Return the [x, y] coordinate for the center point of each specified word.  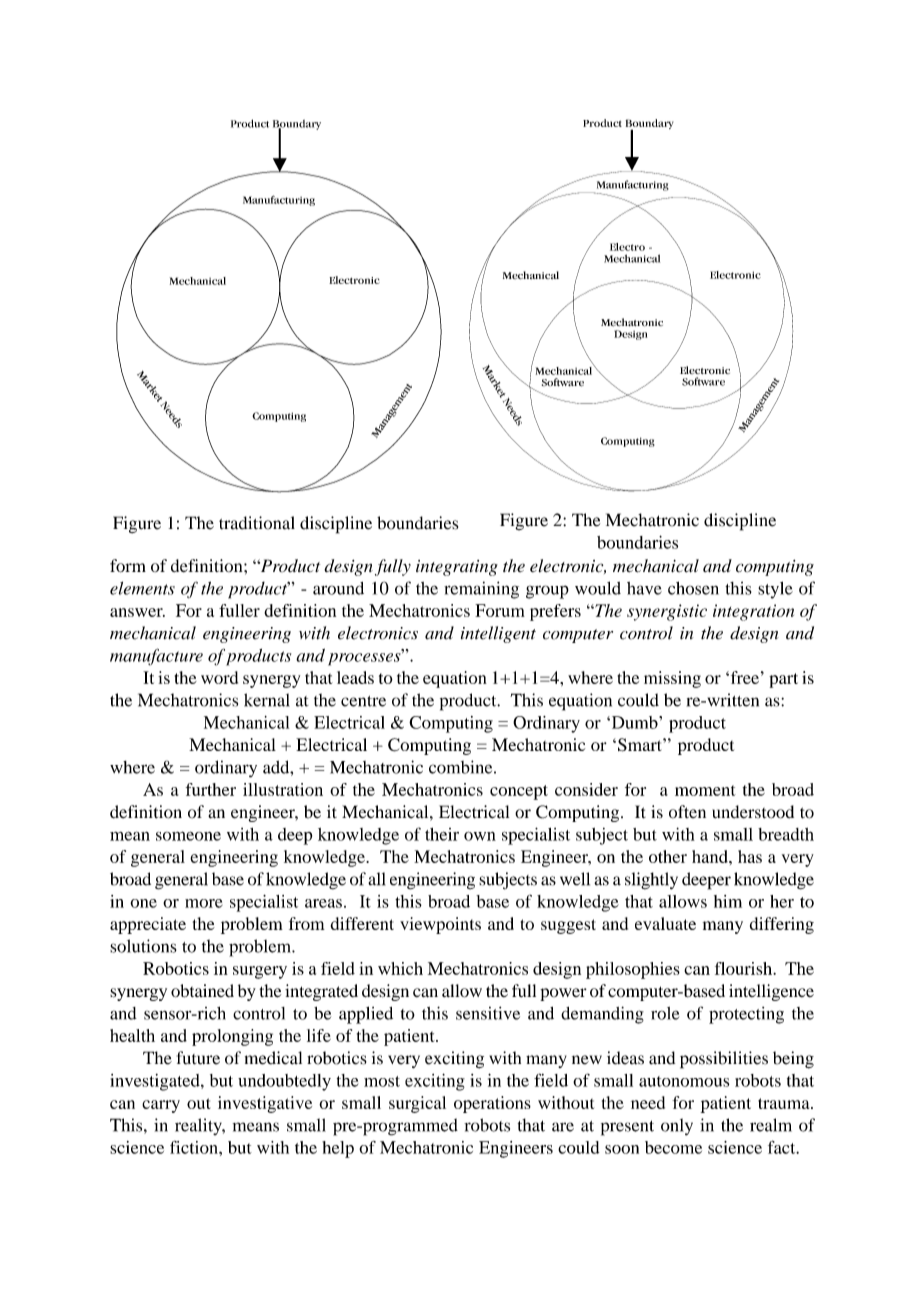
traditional [257, 523]
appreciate [148, 925]
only [677, 1127]
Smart [641, 745]
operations [492, 1104]
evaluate [665, 923]
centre [363, 701]
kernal [267, 700]
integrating [457, 568]
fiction [195, 1147]
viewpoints [440, 925]
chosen [693, 588]
